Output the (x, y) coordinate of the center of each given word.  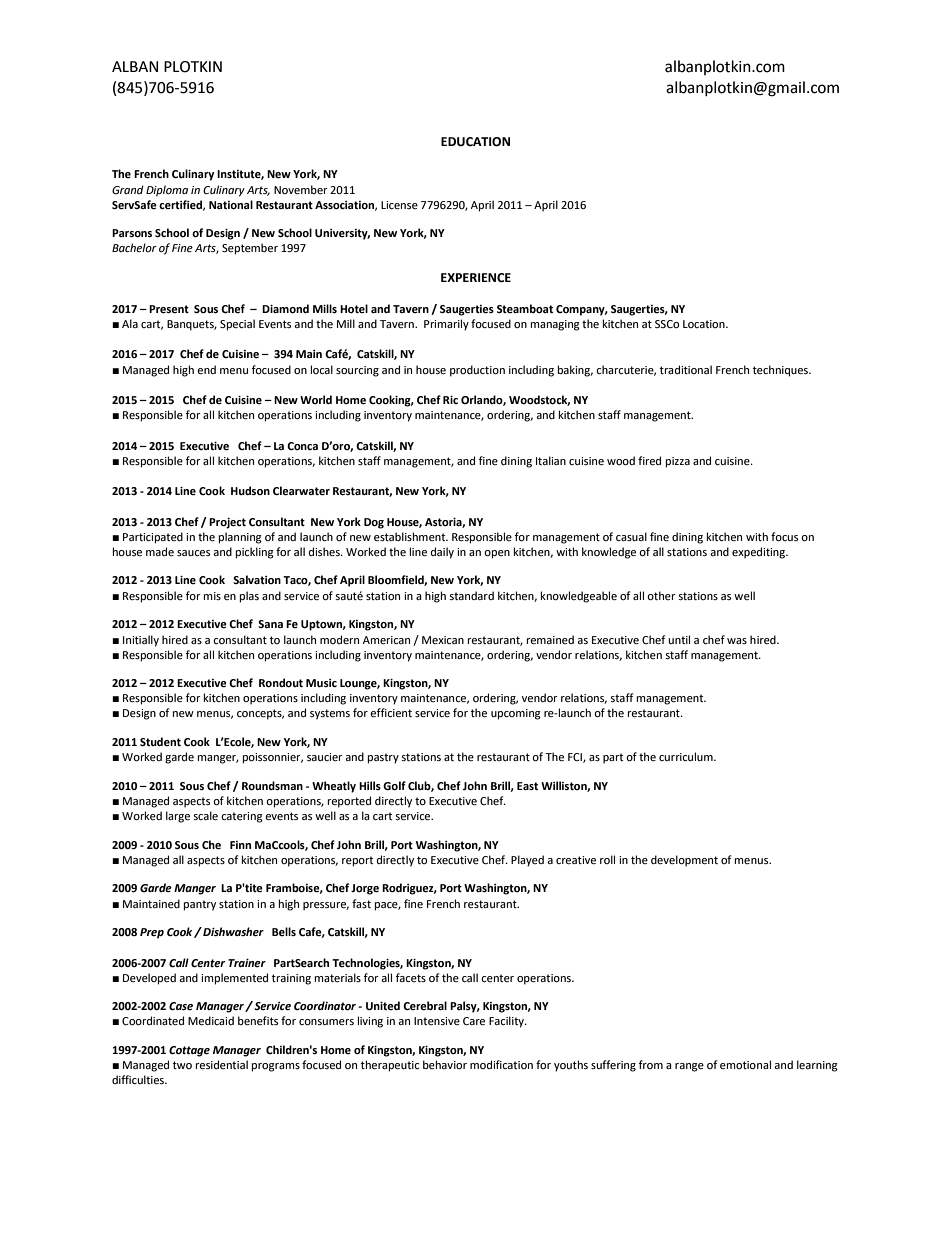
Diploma (167, 191)
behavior (445, 1064)
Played (527, 861)
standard (471, 595)
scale (205, 816)
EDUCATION (475, 142)
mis (212, 596)
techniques (781, 371)
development (684, 861)
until (679, 639)
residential (222, 1065)
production (477, 371)
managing (555, 325)
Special (237, 325)
